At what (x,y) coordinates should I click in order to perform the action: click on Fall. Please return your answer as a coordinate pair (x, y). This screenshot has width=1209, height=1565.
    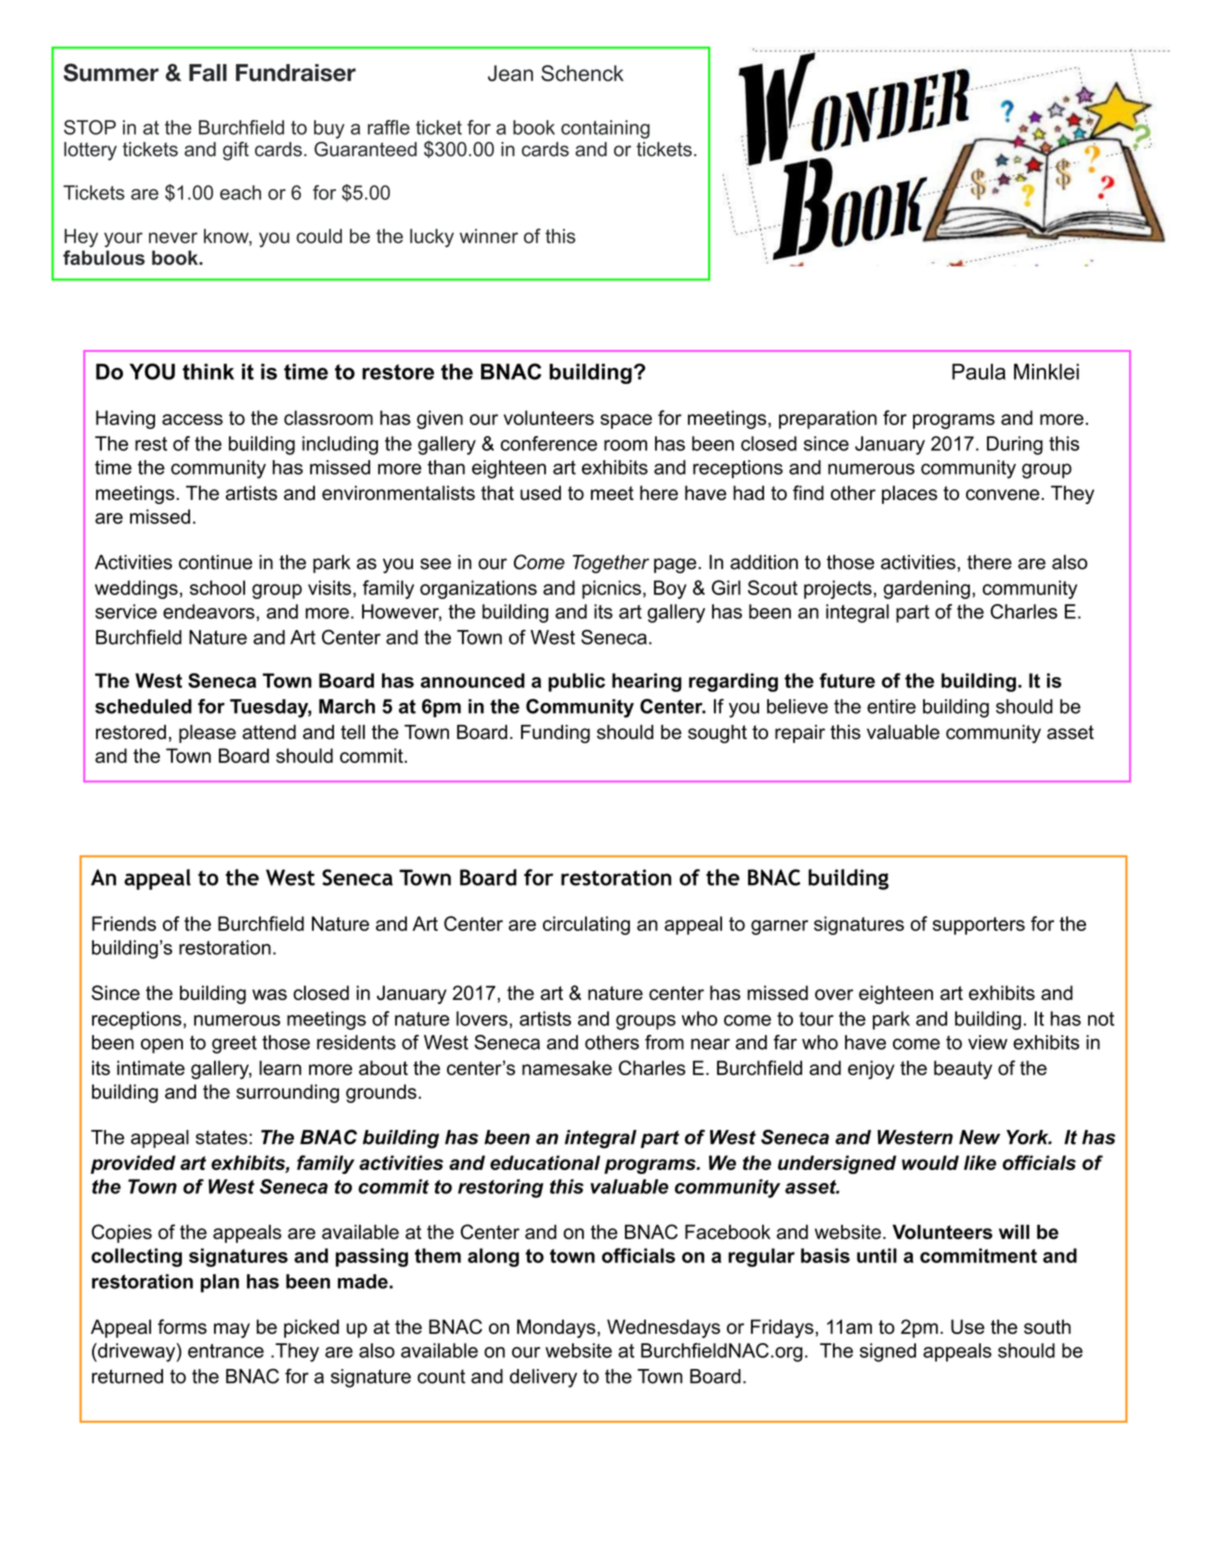
    Looking at the image, I should click on (208, 73).
